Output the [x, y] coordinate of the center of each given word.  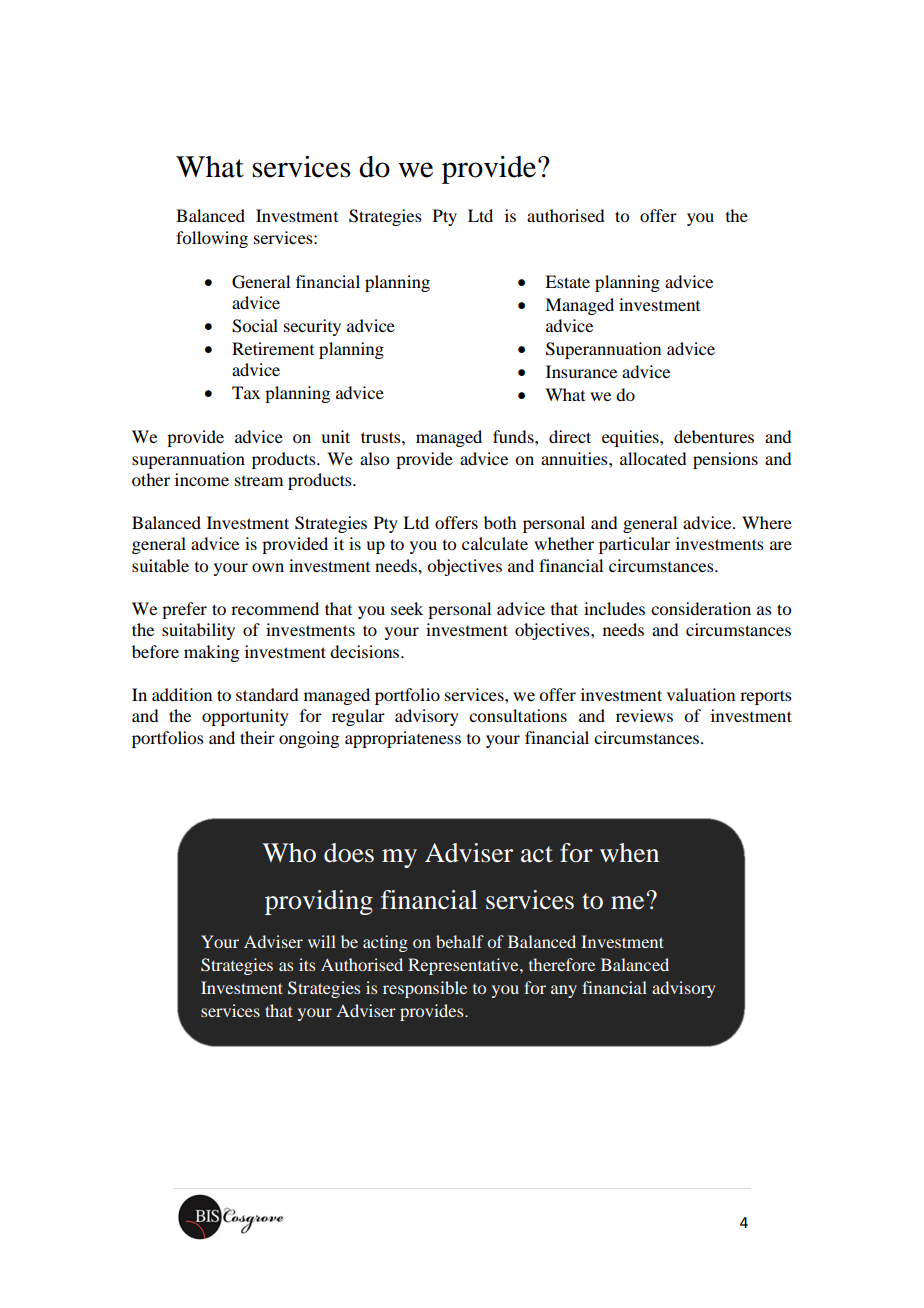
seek [407, 608]
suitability [198, 631]
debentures [714, 436]
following [212, 239]
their [257, 737]
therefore [562, 964]
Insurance [581, 371]
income [202, 479]
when [629, 853]
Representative [464, 966]
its [307, 964]
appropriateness [403, 739]
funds [514, 436]
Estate [567, 281]
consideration [701, 608]
